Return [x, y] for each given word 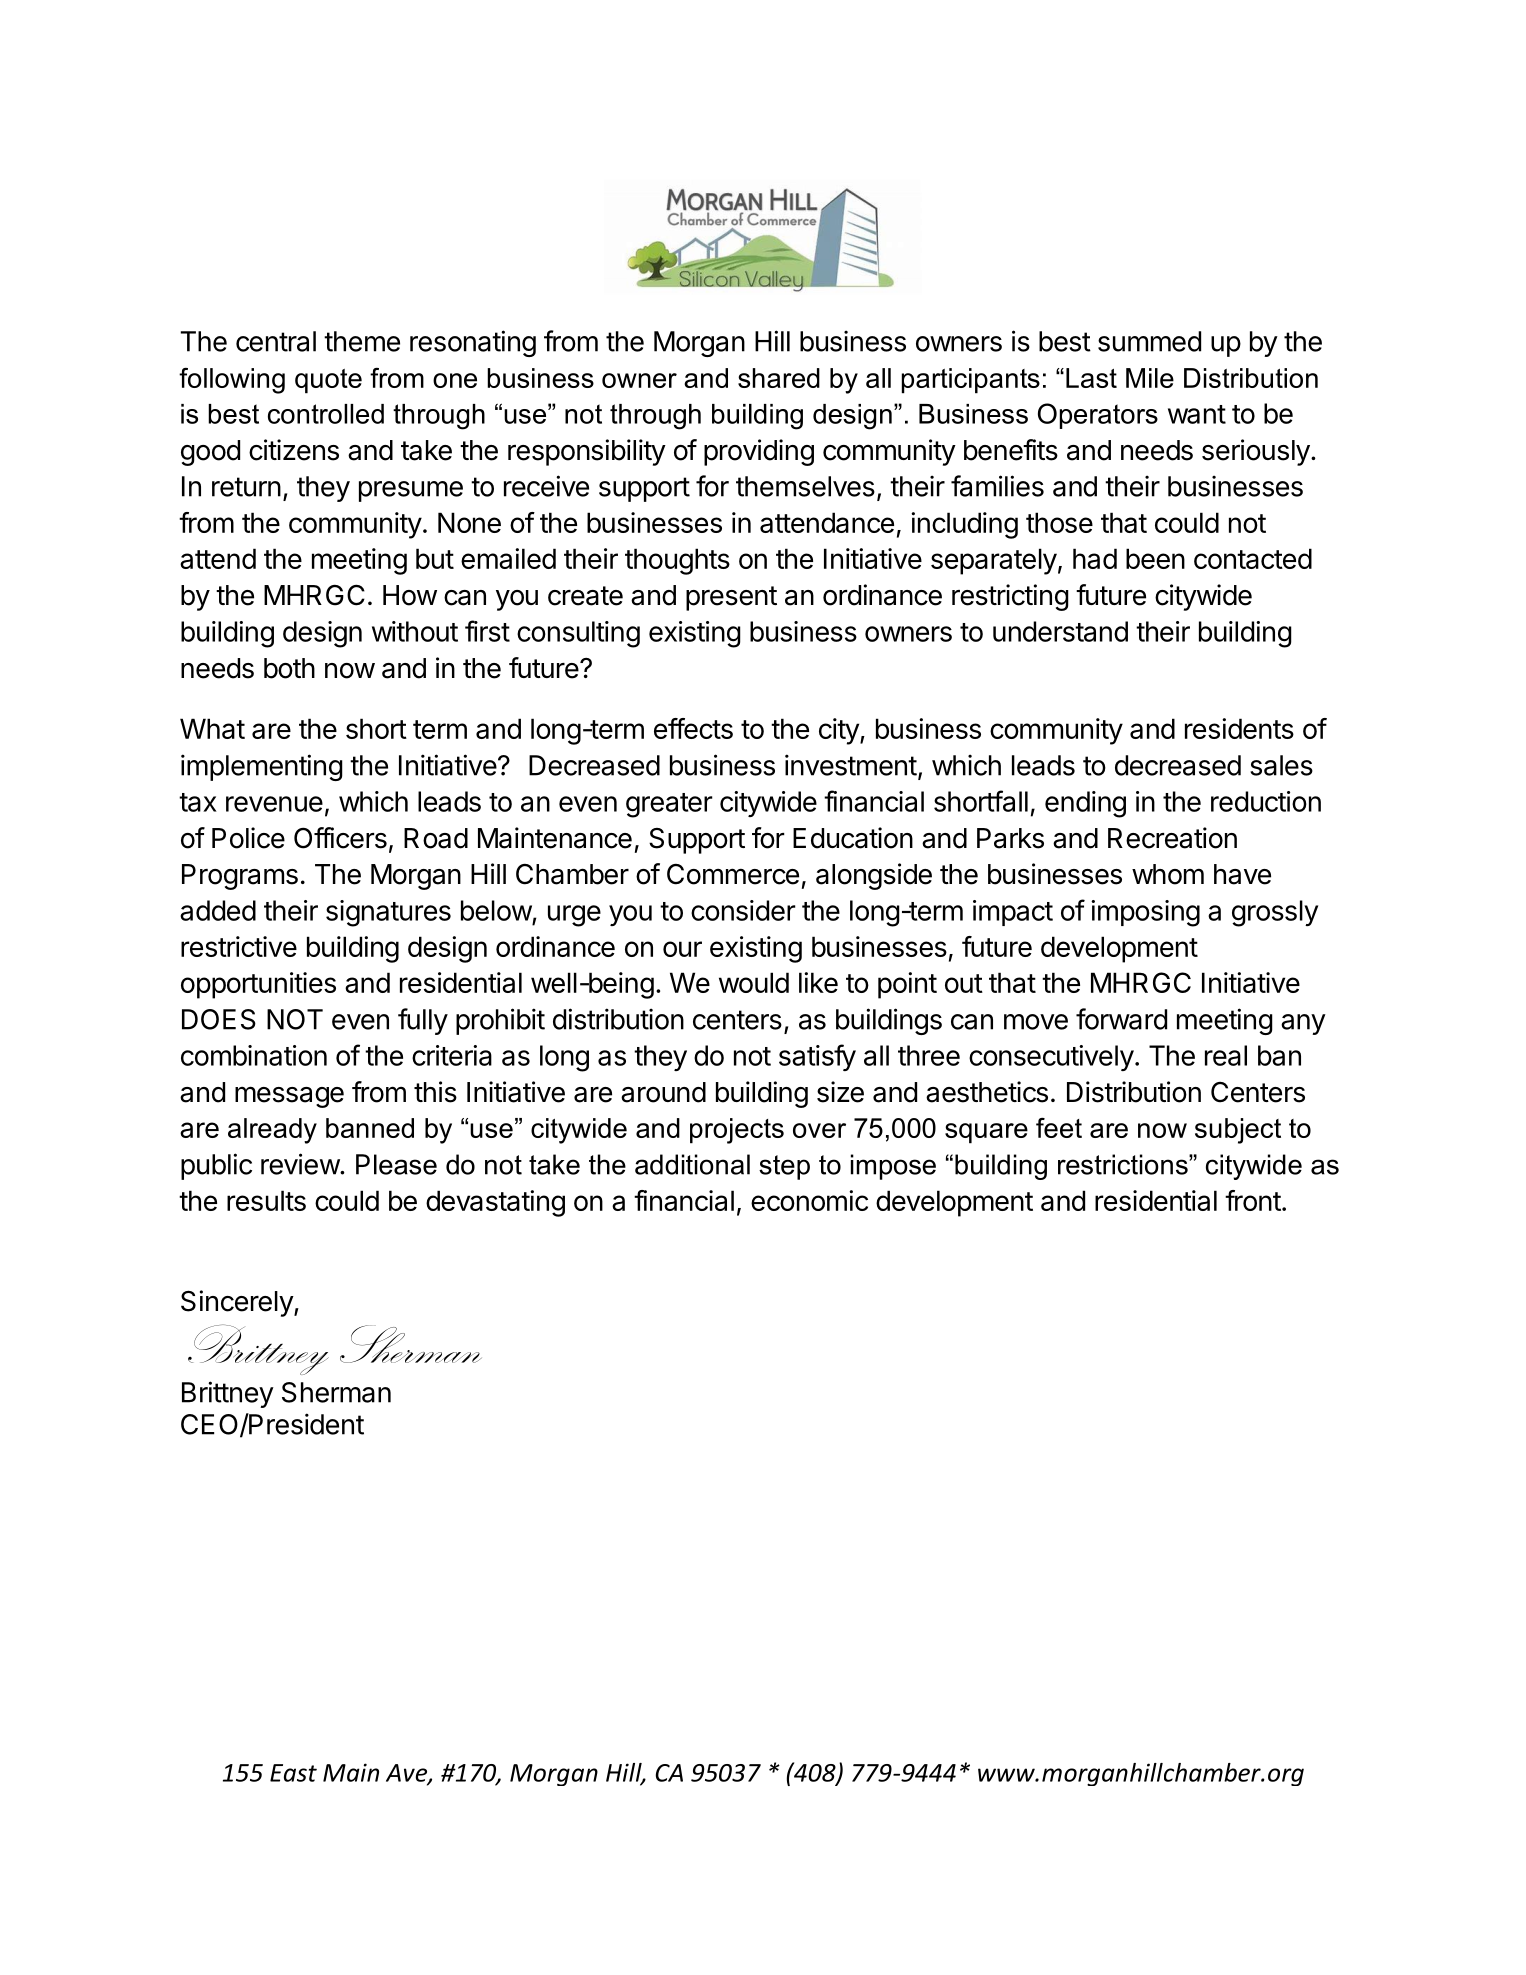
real [1226, 1055]
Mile [1150, 378]
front [1253, 1200]
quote [328, 381]
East [293, 1773]
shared [779, 378]
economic [809, 1200]
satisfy [817, 1057]
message [289, 1097]
